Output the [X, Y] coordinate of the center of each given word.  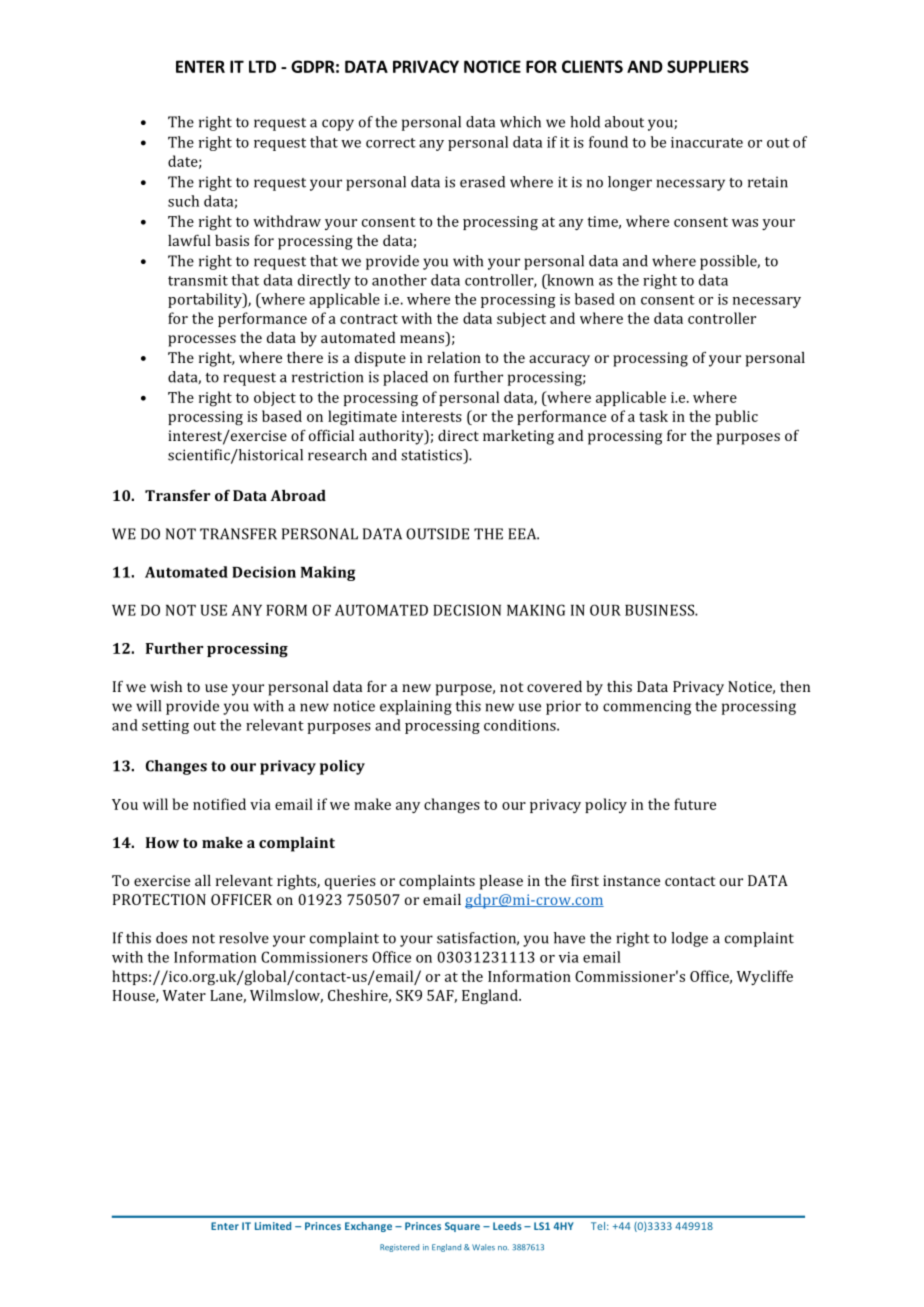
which [520, 122]
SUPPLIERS [708, 66]
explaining [416, 707]
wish [166, 686]
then [795, 686]
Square [462, 1227]
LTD [262, 66]
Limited [273, 1226]
